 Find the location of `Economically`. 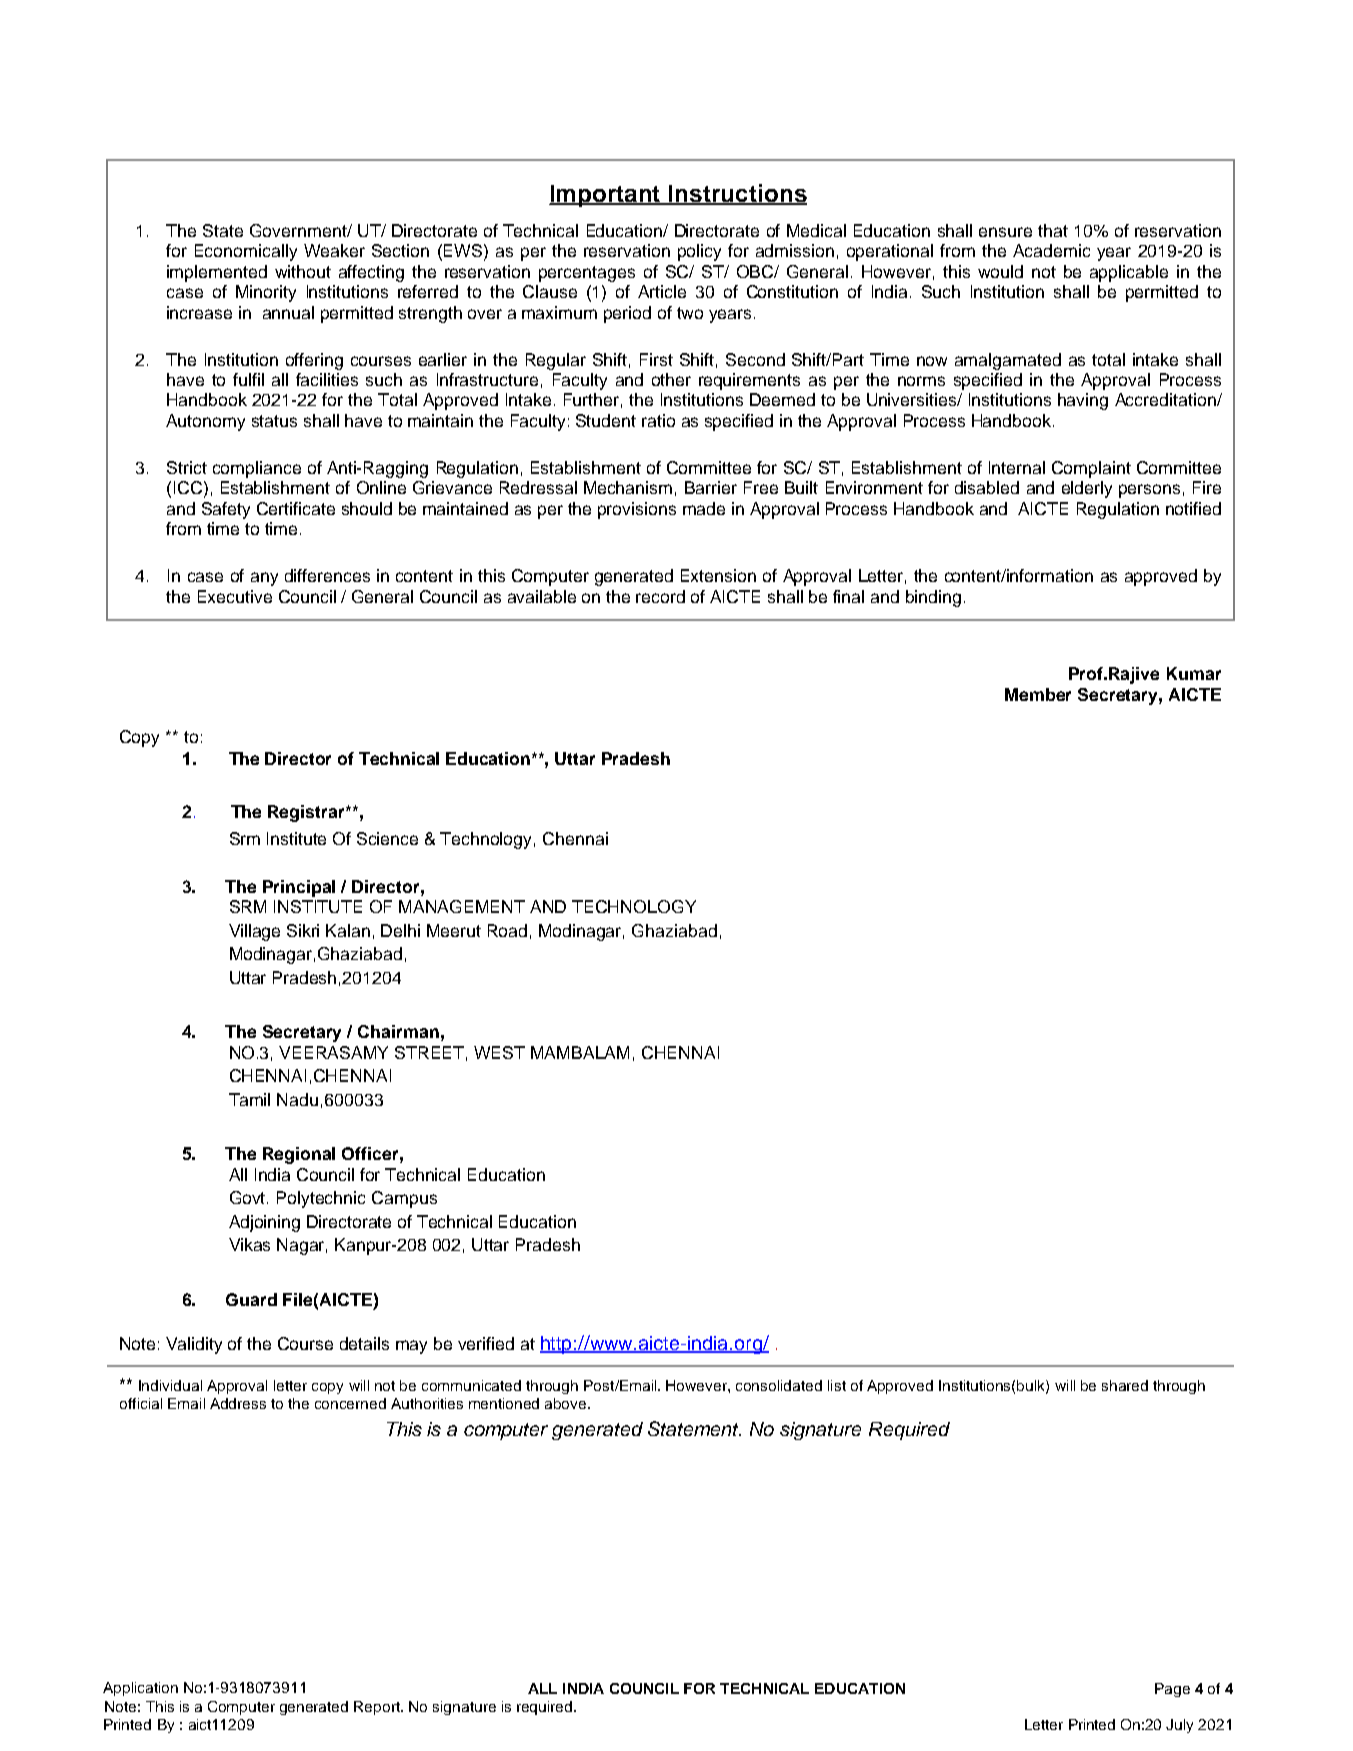

Economically is located at coordinates (246, 252).
